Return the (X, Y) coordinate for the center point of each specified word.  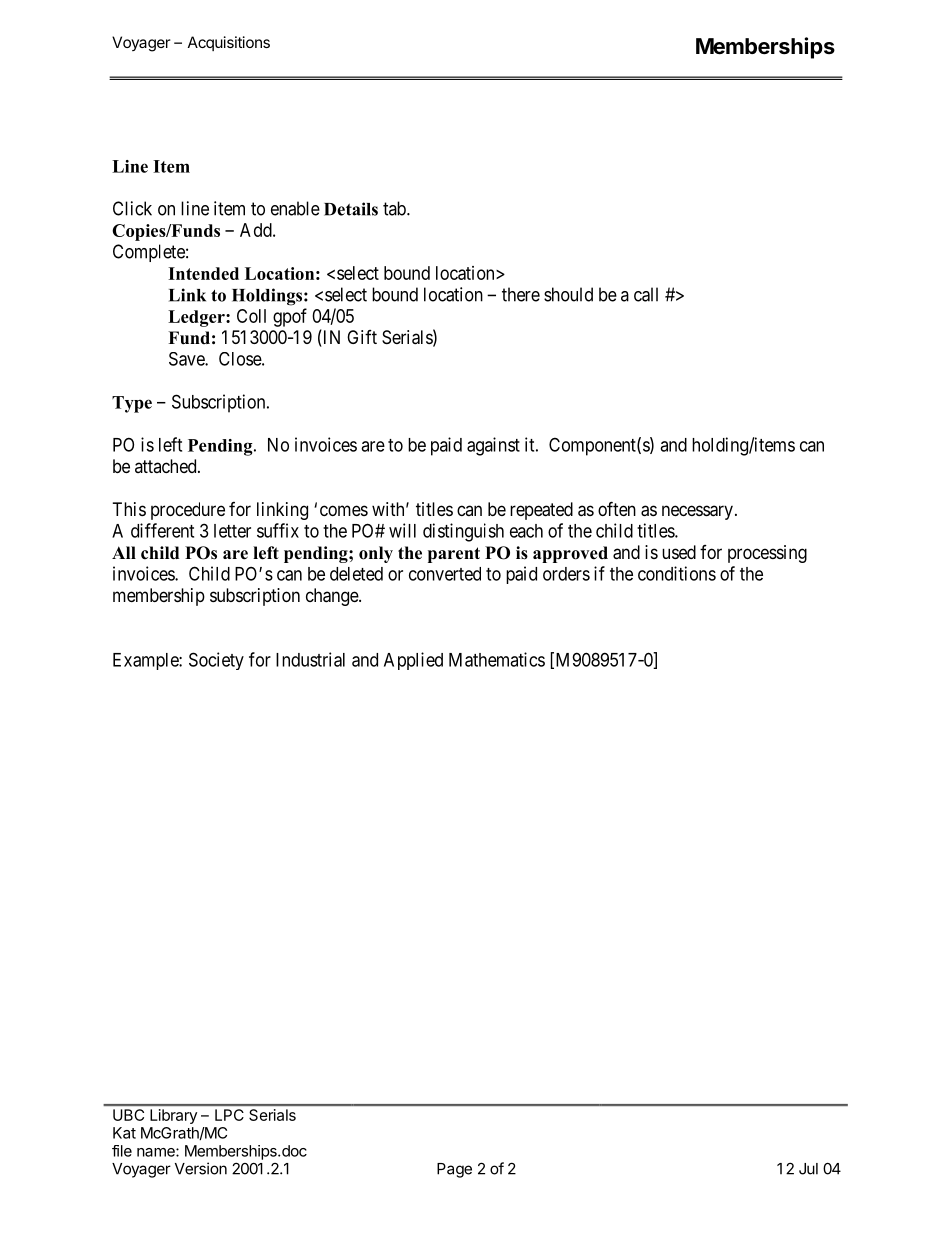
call (646, 294)
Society (216, 661)
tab (395, 208)
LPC (229, 1115)
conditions (677, 573)
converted (445, 574)
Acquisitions (229, 43)
